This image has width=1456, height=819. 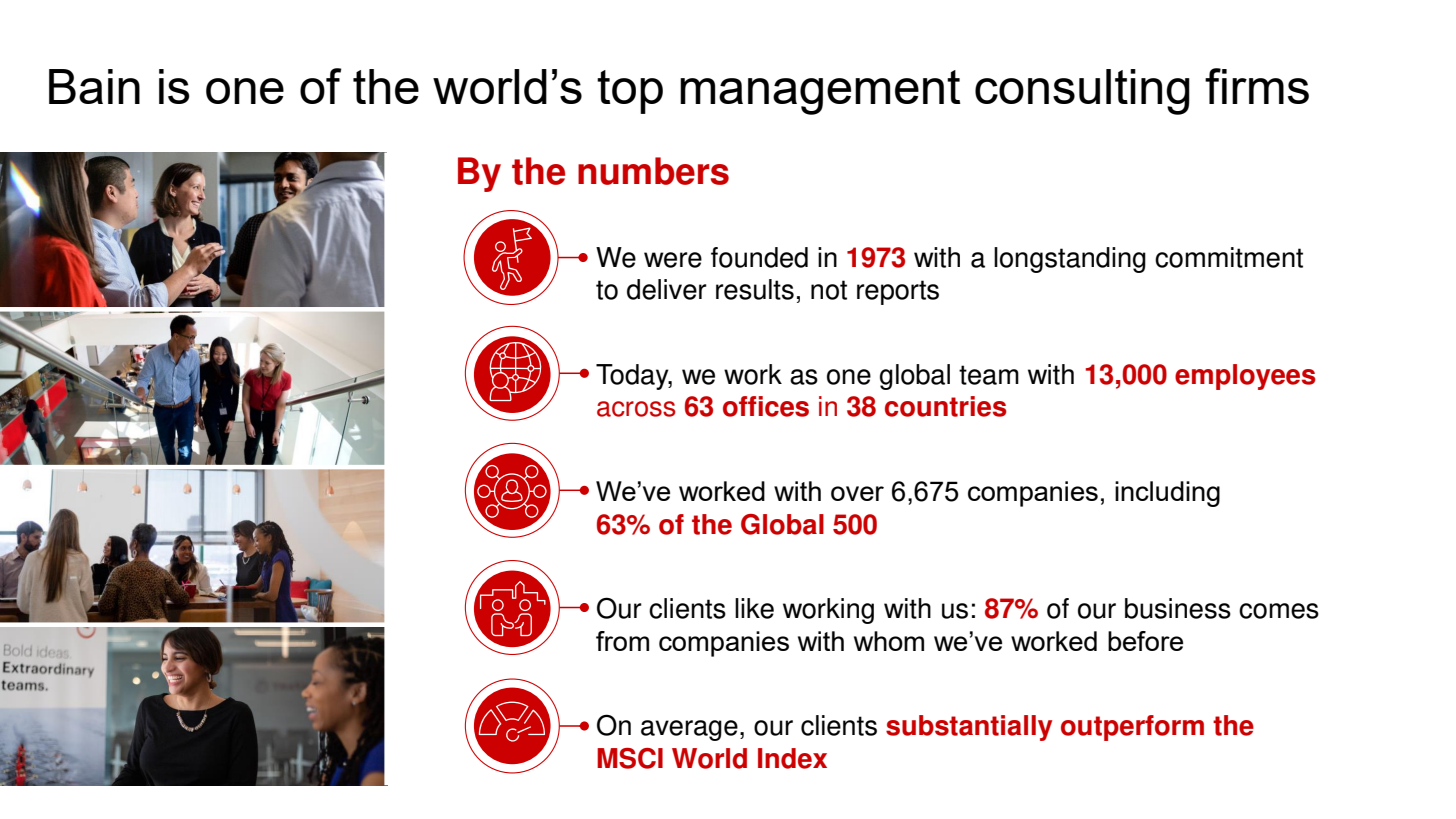 I want to click on average, so click(x=689, y=730).
